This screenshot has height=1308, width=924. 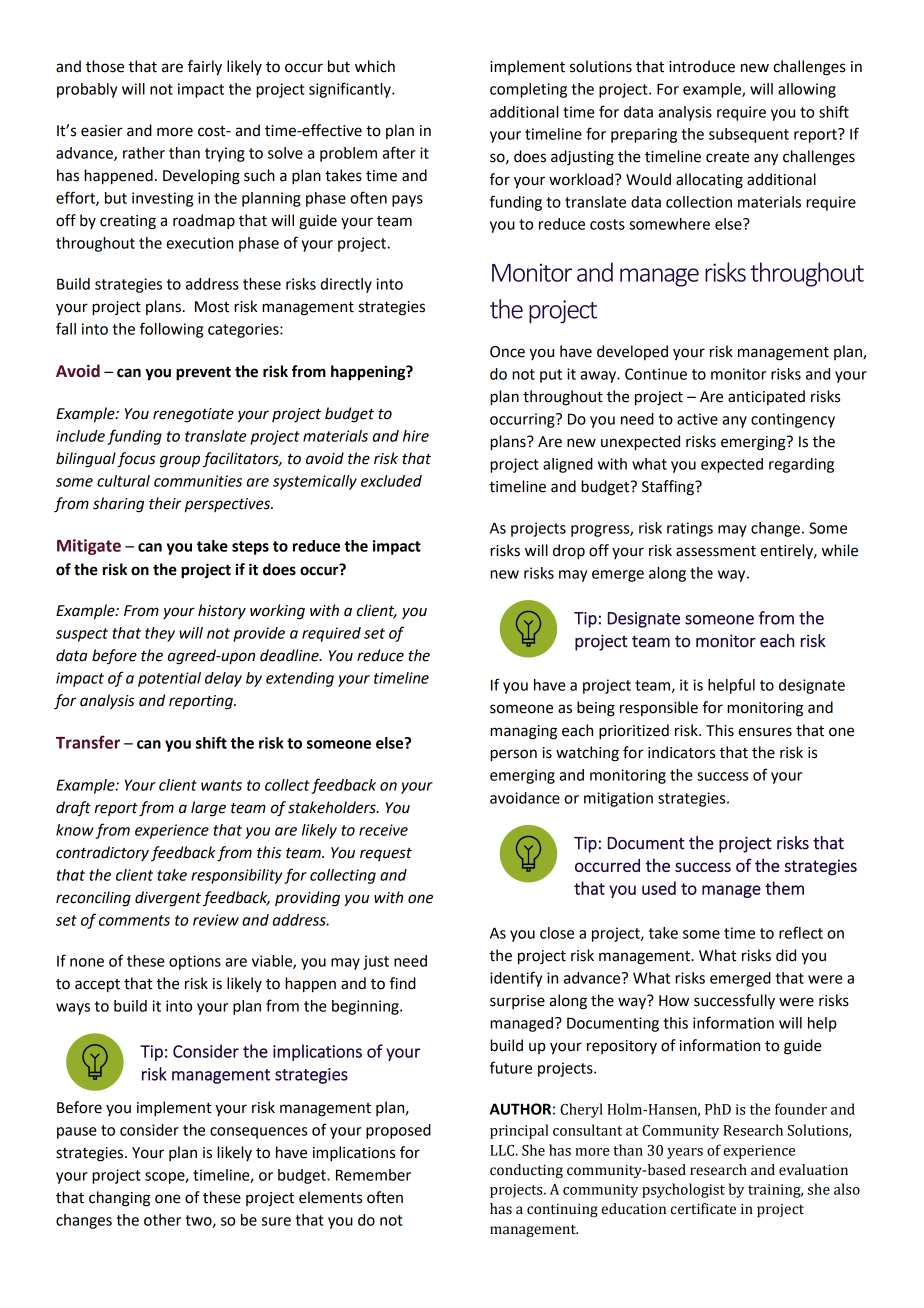 What do you see at coordinates (528, 90) in the screenshot?
I see `completing` at bounding box center [528, 90].
